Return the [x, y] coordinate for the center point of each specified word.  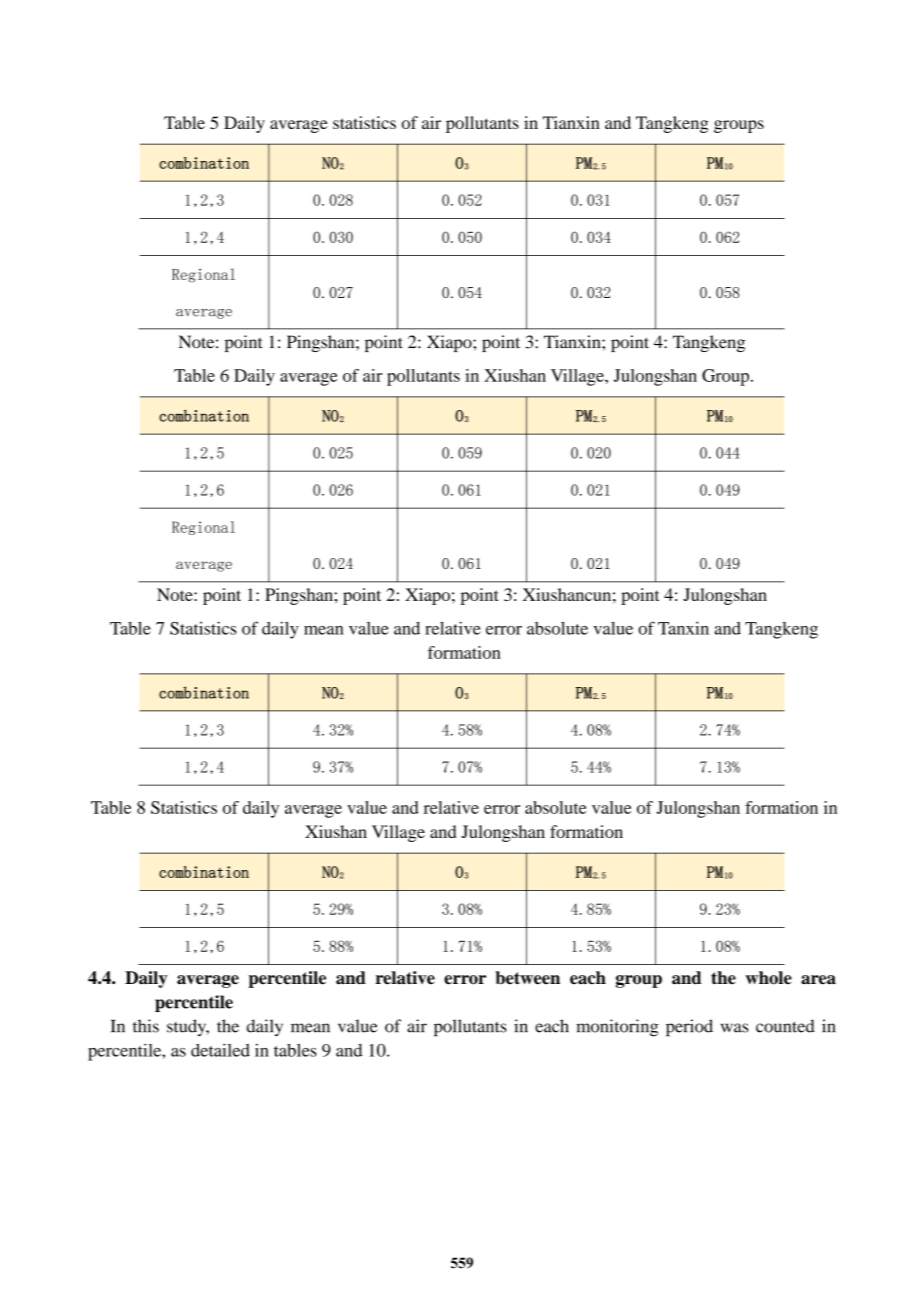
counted [785, 1026]
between [527, 978]
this [146, 1026]
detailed [220, 1050]
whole [769, 978]
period [689, 1028]
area [818, 980]
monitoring [617, 1028]
